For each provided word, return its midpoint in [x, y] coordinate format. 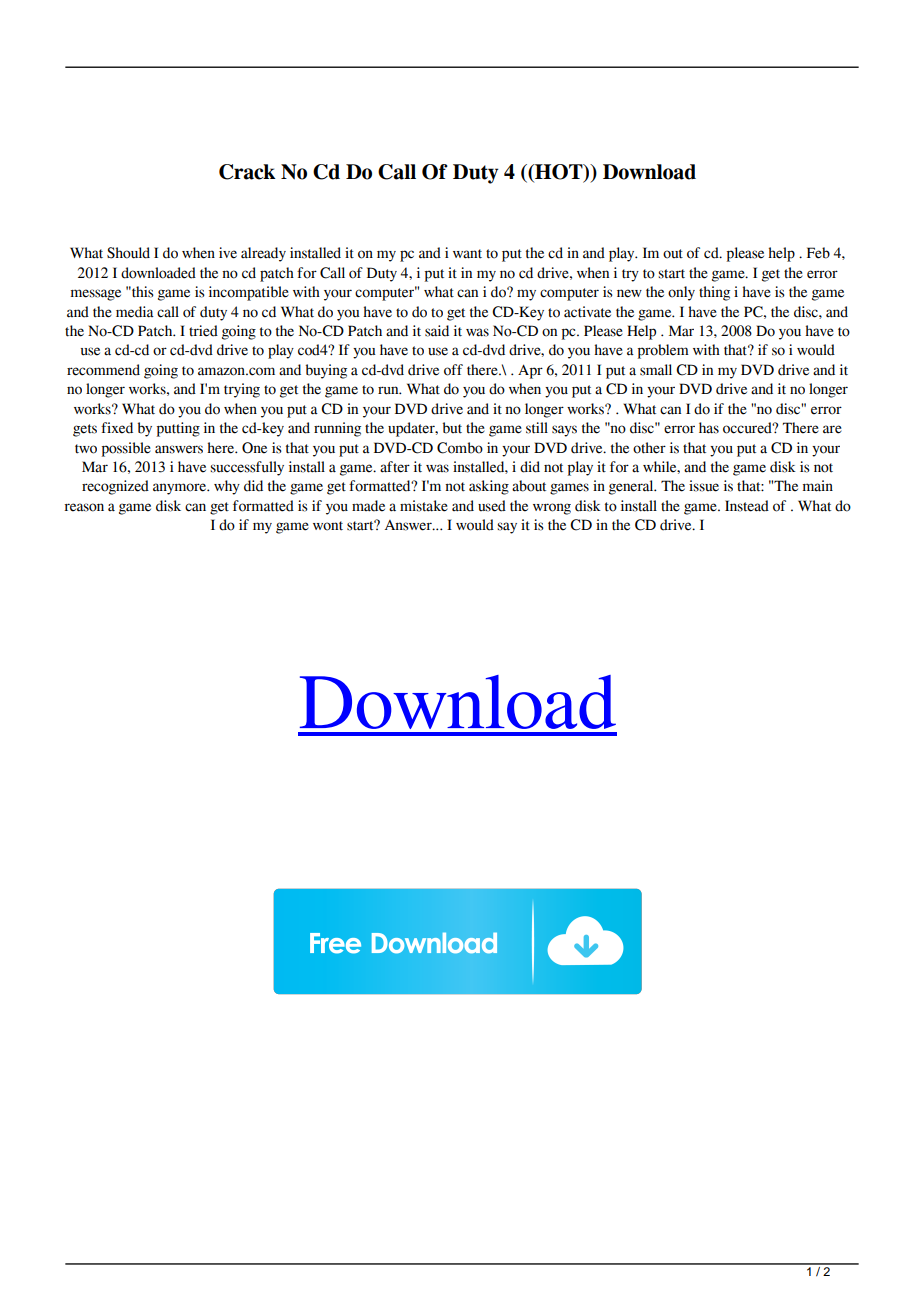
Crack [247, 172]
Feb [818, 253]
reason [84, 507]
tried [203, 331]
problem [663, 351]
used [492, 506]
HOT [559, 173]
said [437, 331]
